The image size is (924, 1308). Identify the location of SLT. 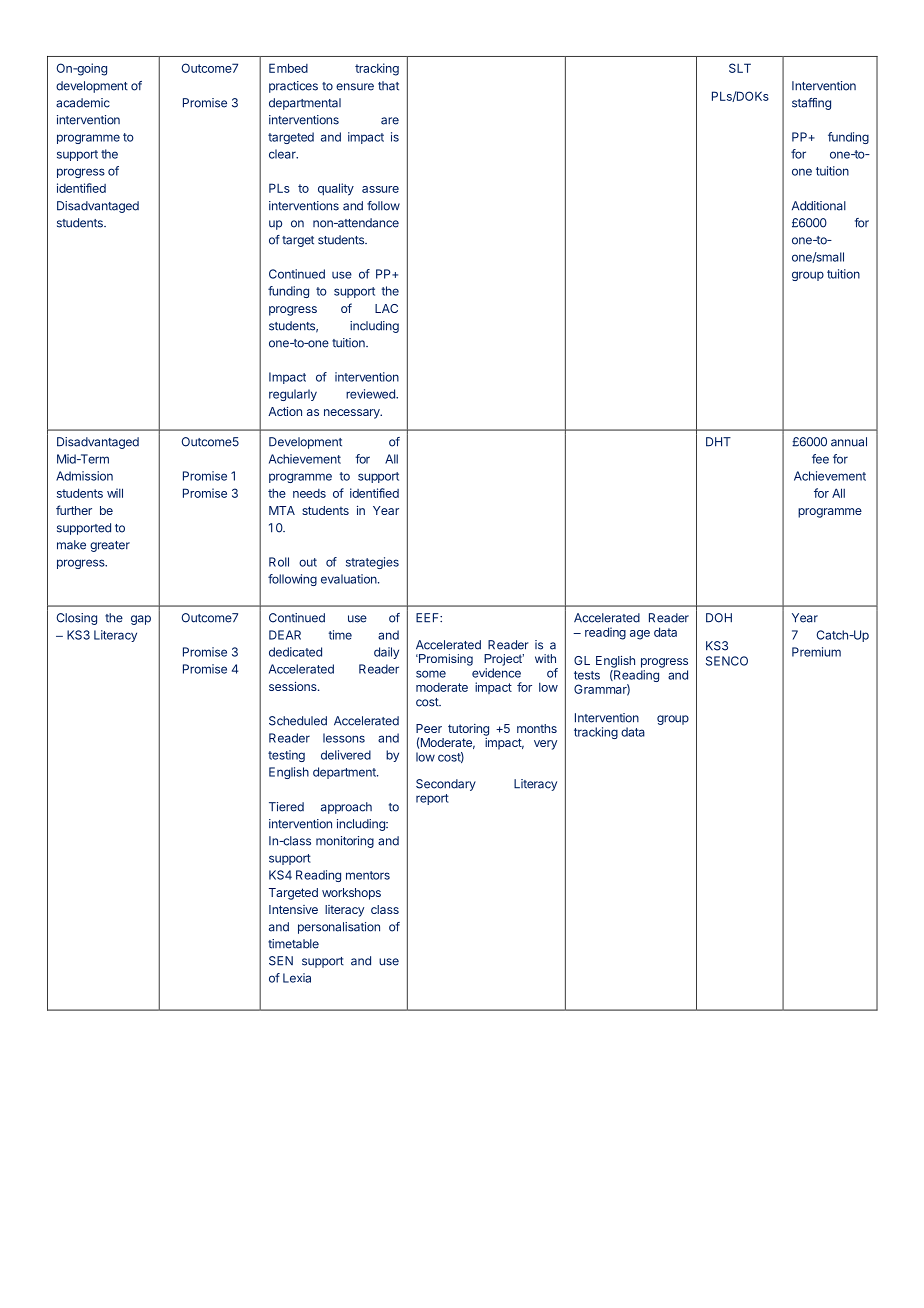
(740, 68).
